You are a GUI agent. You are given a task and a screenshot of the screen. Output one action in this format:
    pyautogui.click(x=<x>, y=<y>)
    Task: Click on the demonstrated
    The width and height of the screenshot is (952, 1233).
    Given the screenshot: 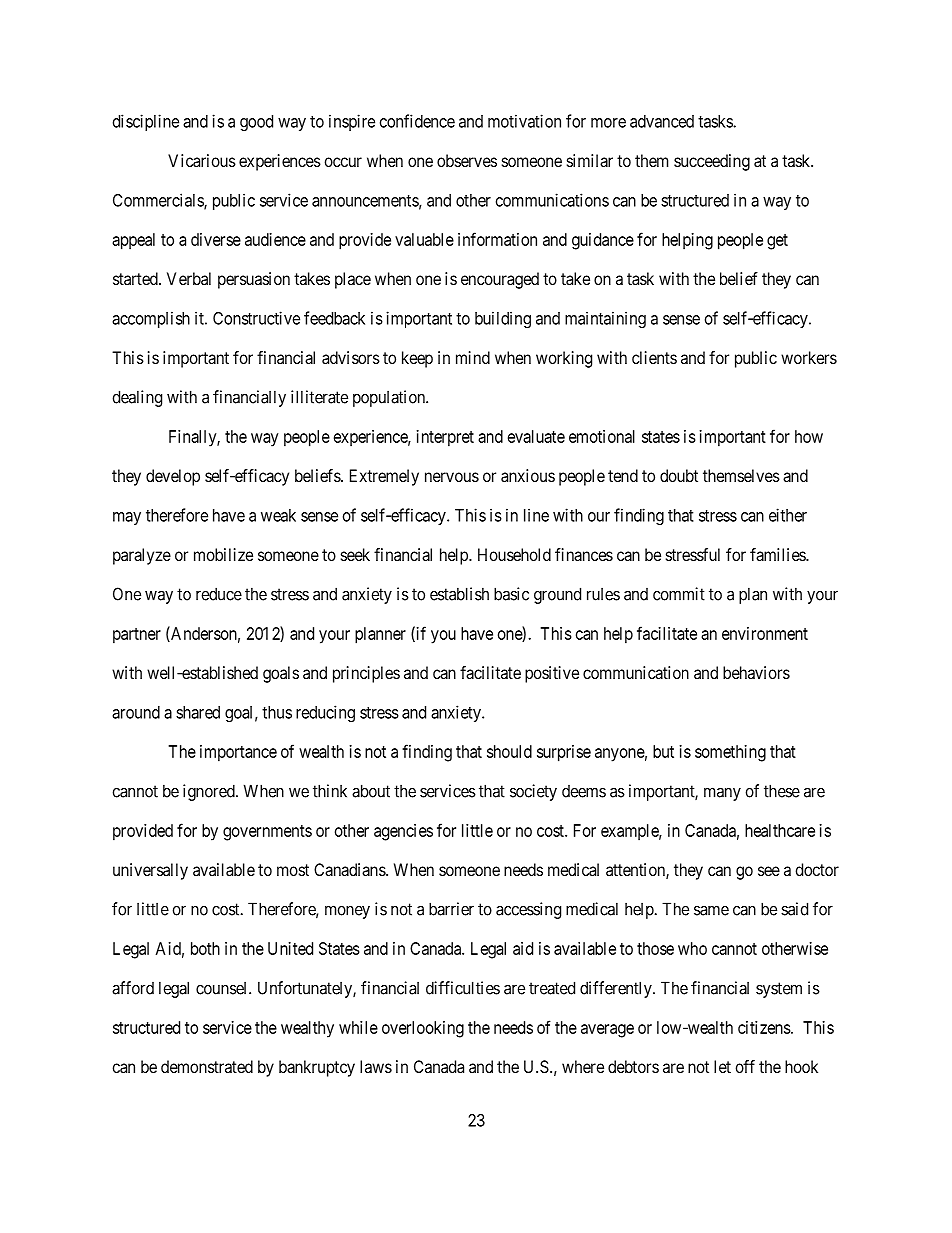 What is the action you would take?
    pyautogui.click(x=207, y=1066)
